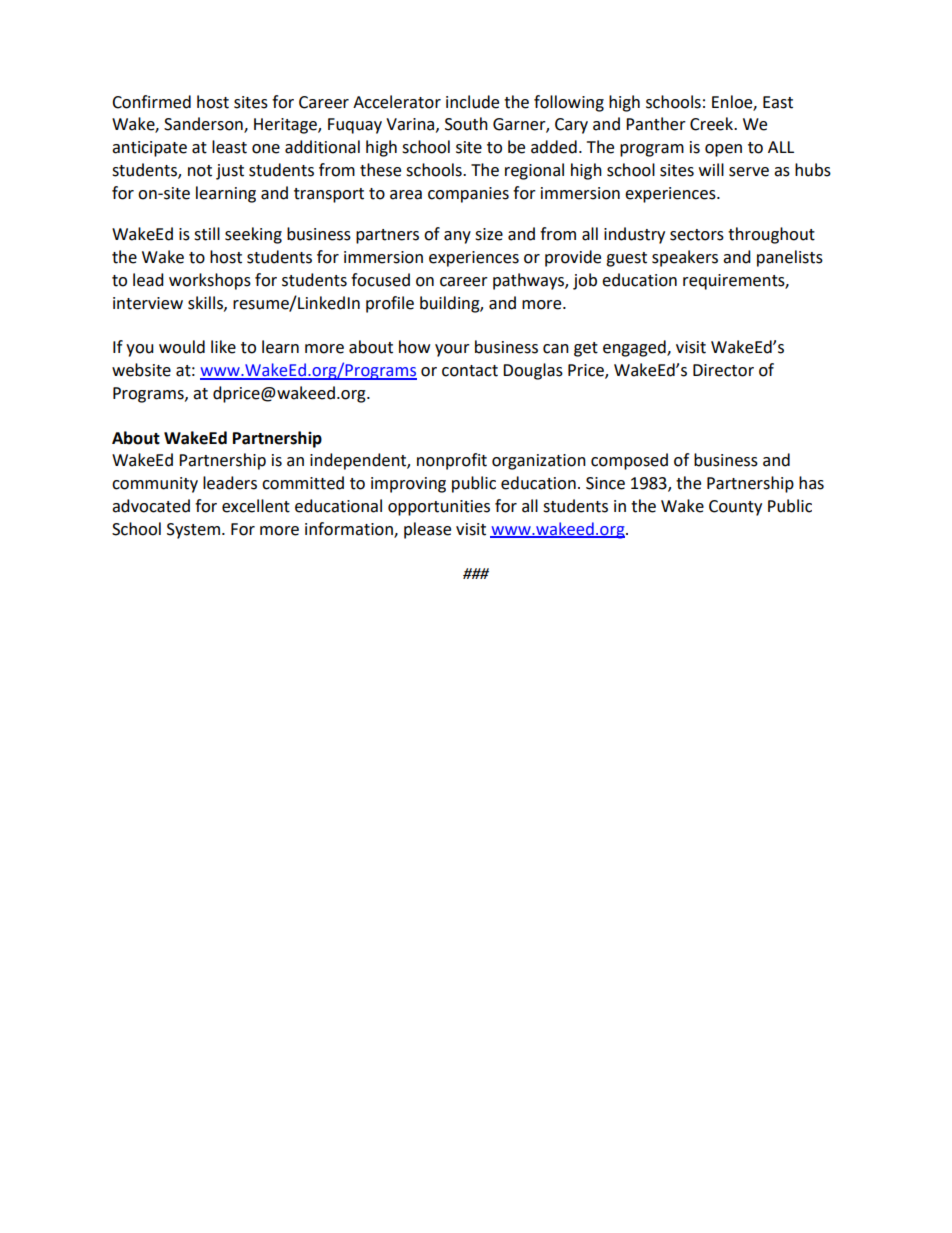 Image resolution: width=952 pixels, height=1233 pixels. I want to click on South, so click(466, 124).
